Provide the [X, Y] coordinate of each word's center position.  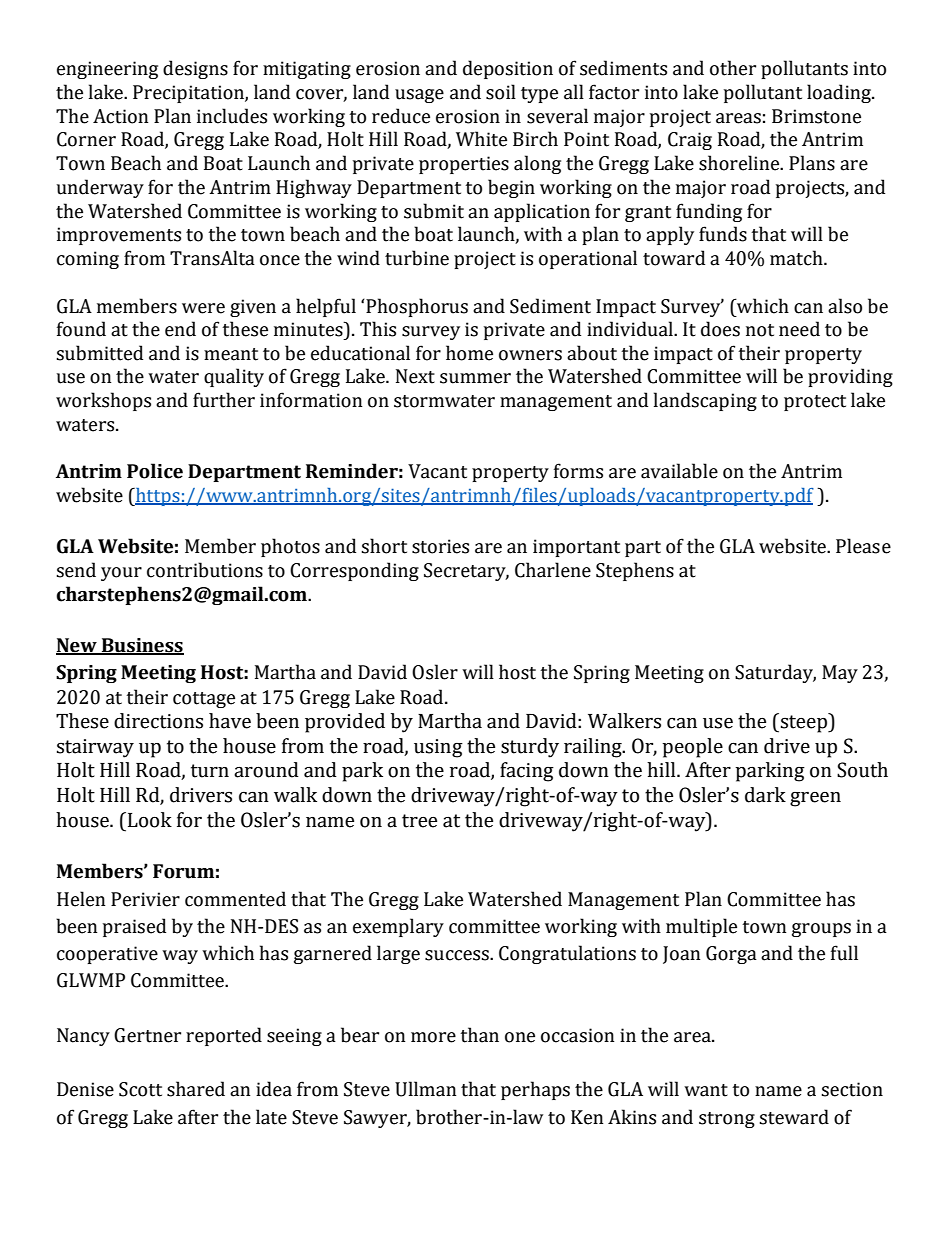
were [203, 308]
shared [196, 1089]
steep [805, 723]
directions [158, 721]
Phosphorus [416, 307]
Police [155, 471]
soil [501, 92]
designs [195, 69]
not [760, 330]
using [438, 748]
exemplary [398, 927]
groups [821, 930]
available [679, 471]
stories [440, 546]
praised [134, 927]
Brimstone [816, 116]
